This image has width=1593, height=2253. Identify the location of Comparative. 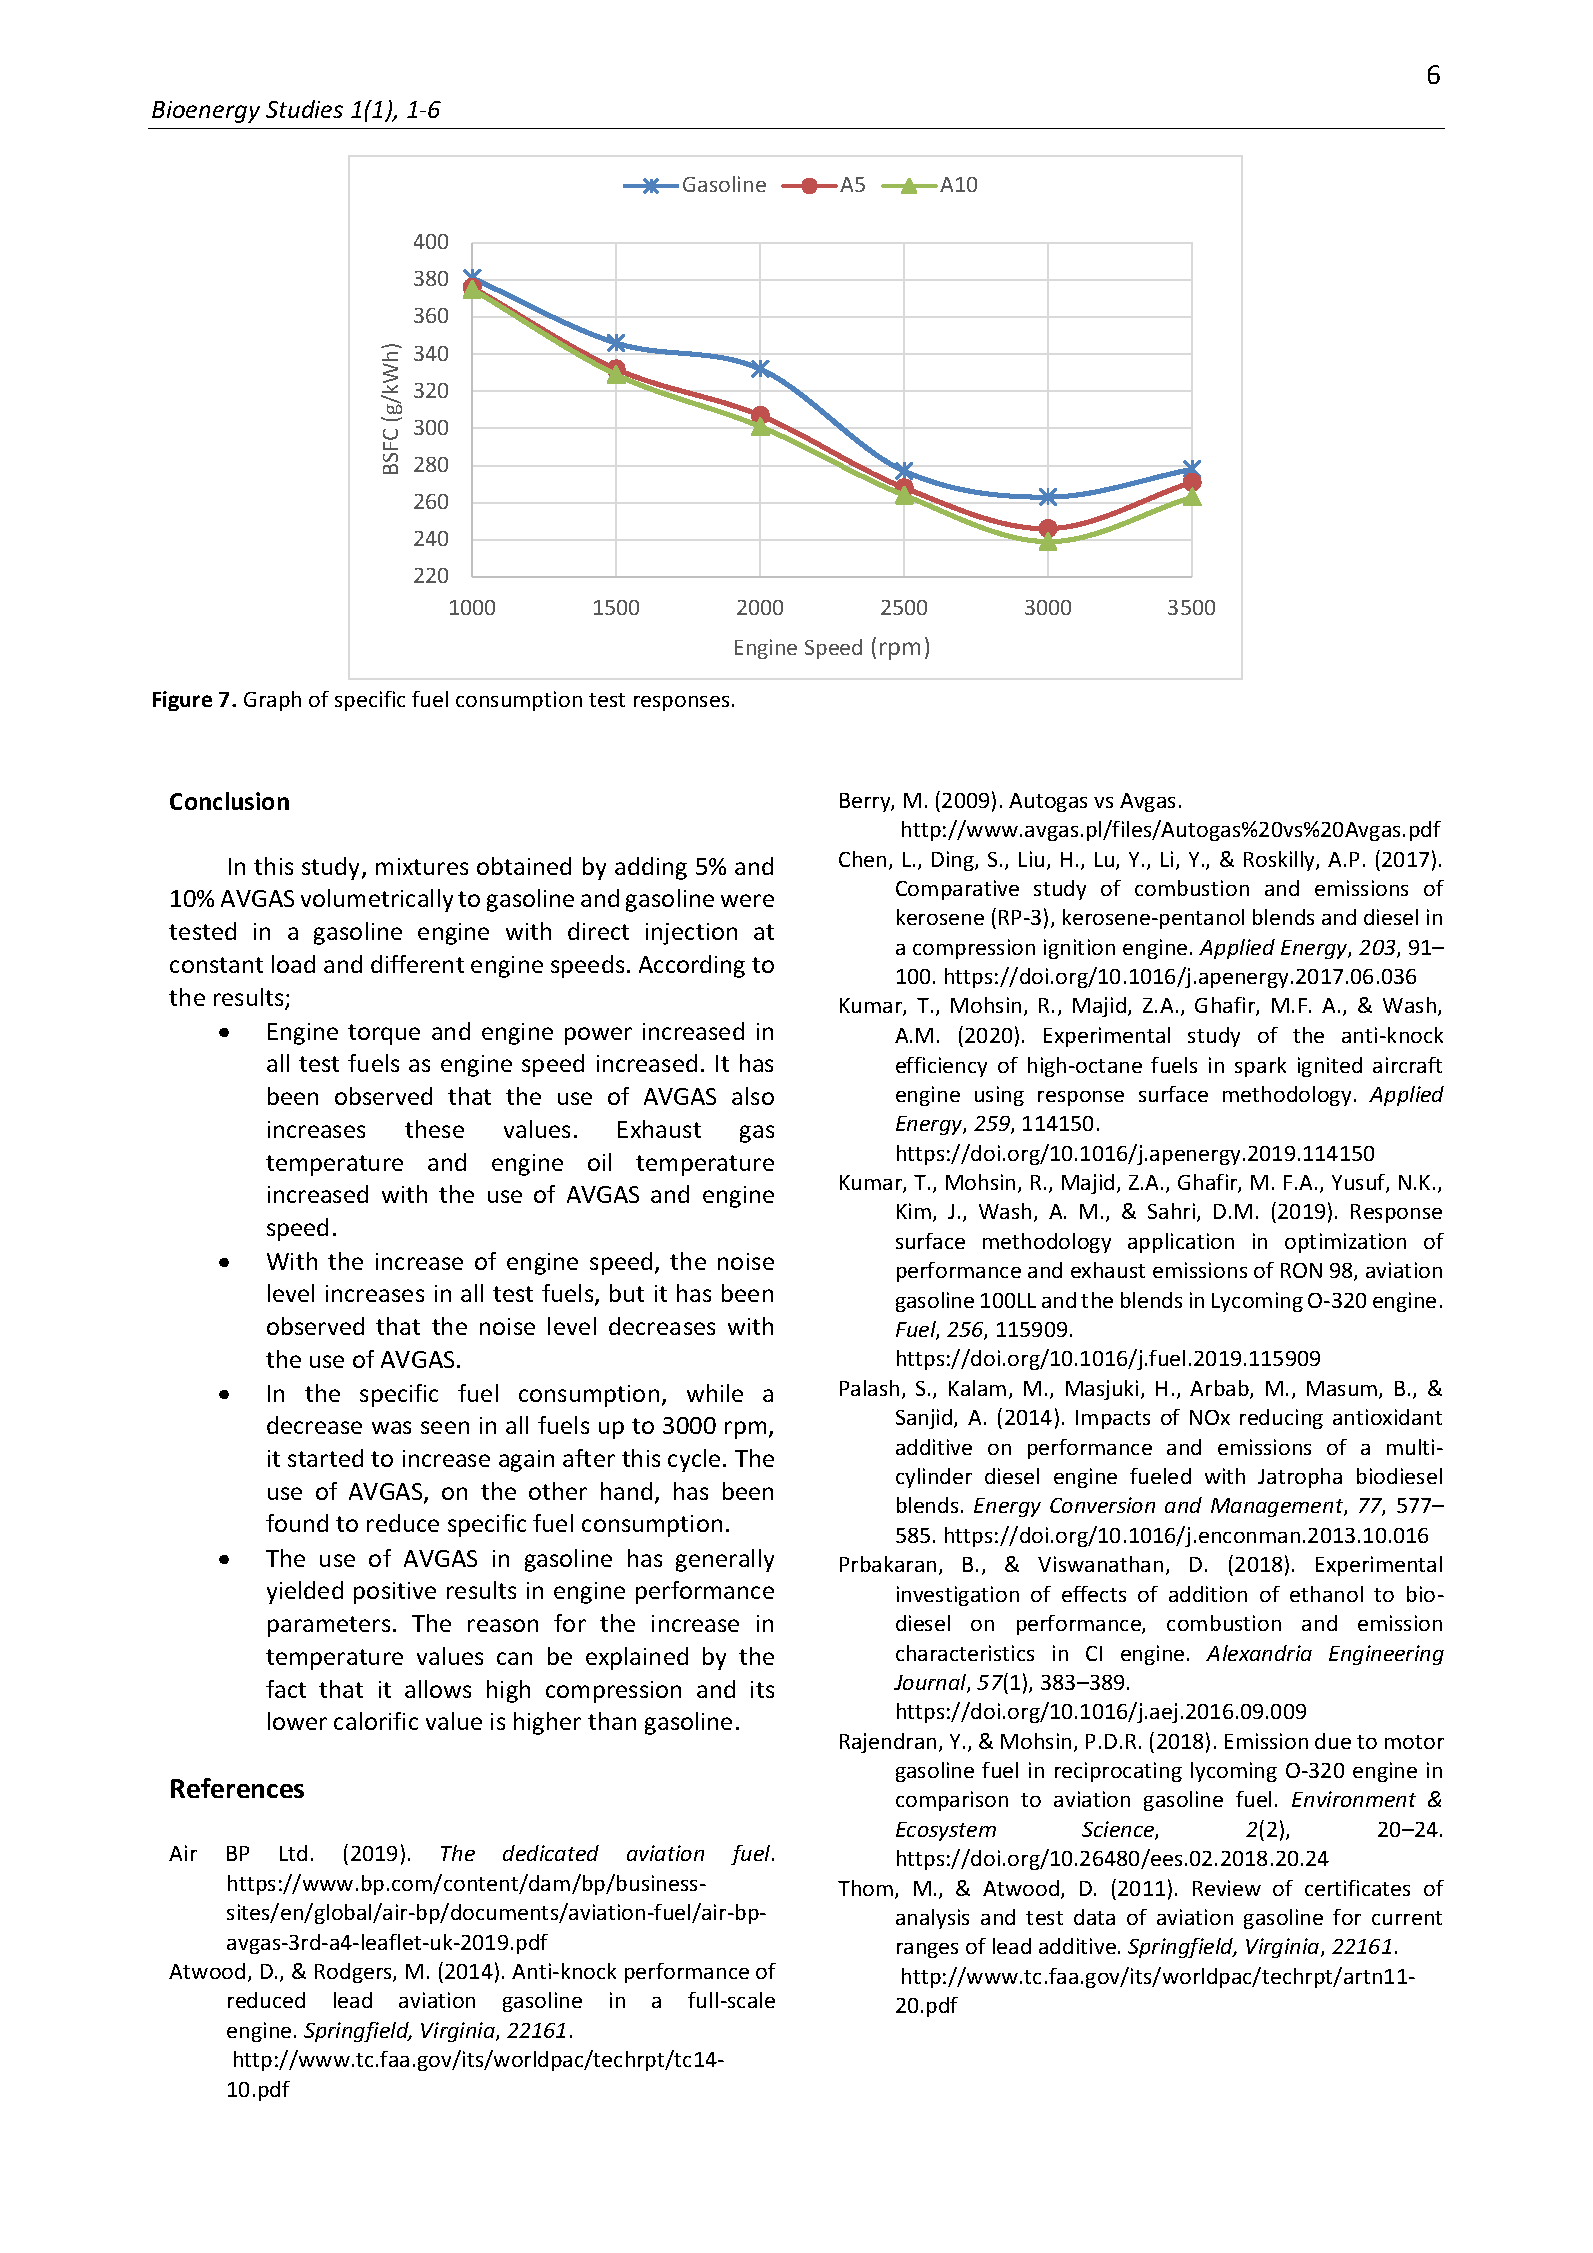
(957, 890).
